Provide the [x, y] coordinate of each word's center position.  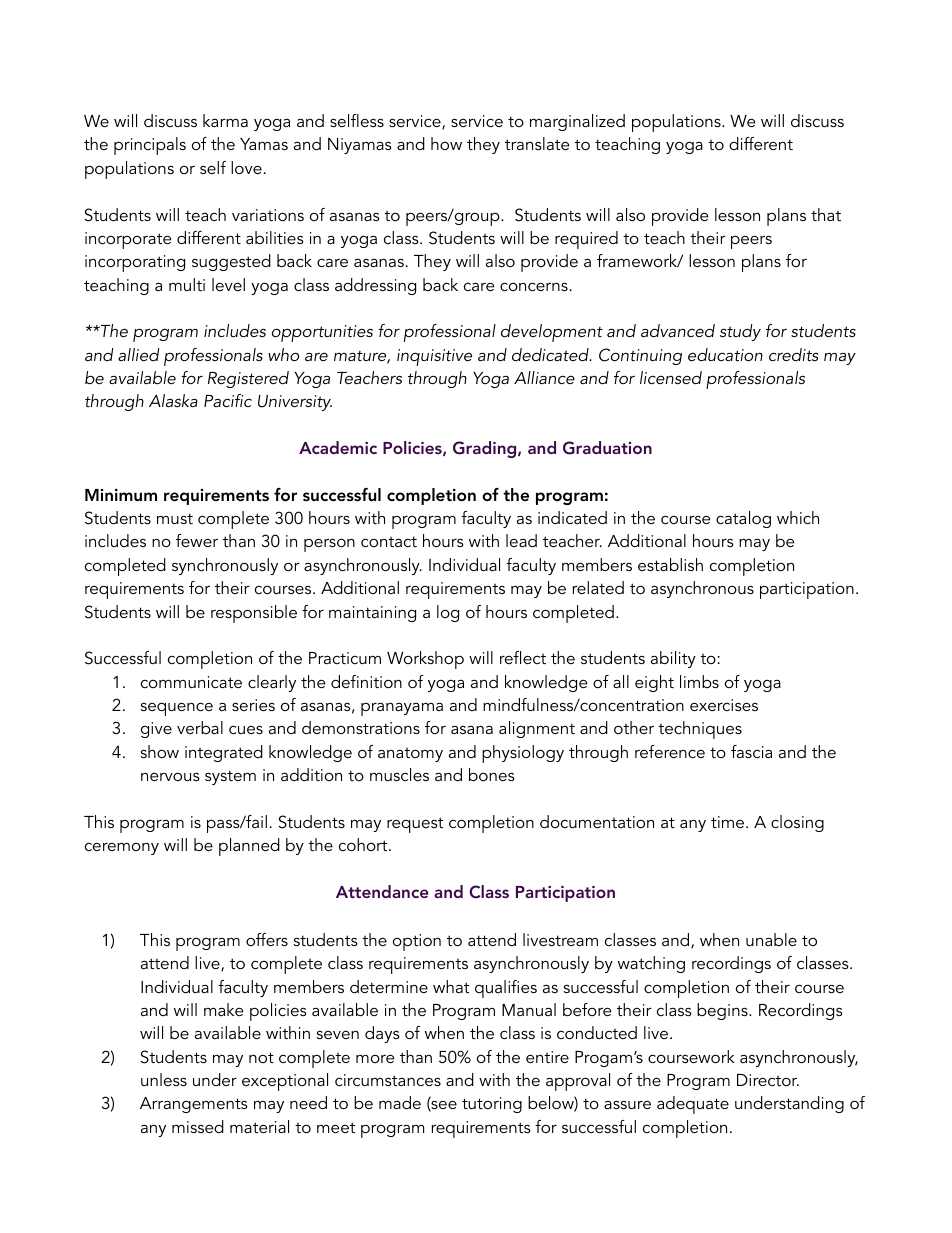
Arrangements [194, 1105]
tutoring [492, 1105]
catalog [743, 519]
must [175, 518]
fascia [751, 751]
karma [225, 120]
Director [768, 1080]
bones [492, 774]
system [230, 777]
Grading [486, 449]
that [826, 214]
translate [537, 143]
